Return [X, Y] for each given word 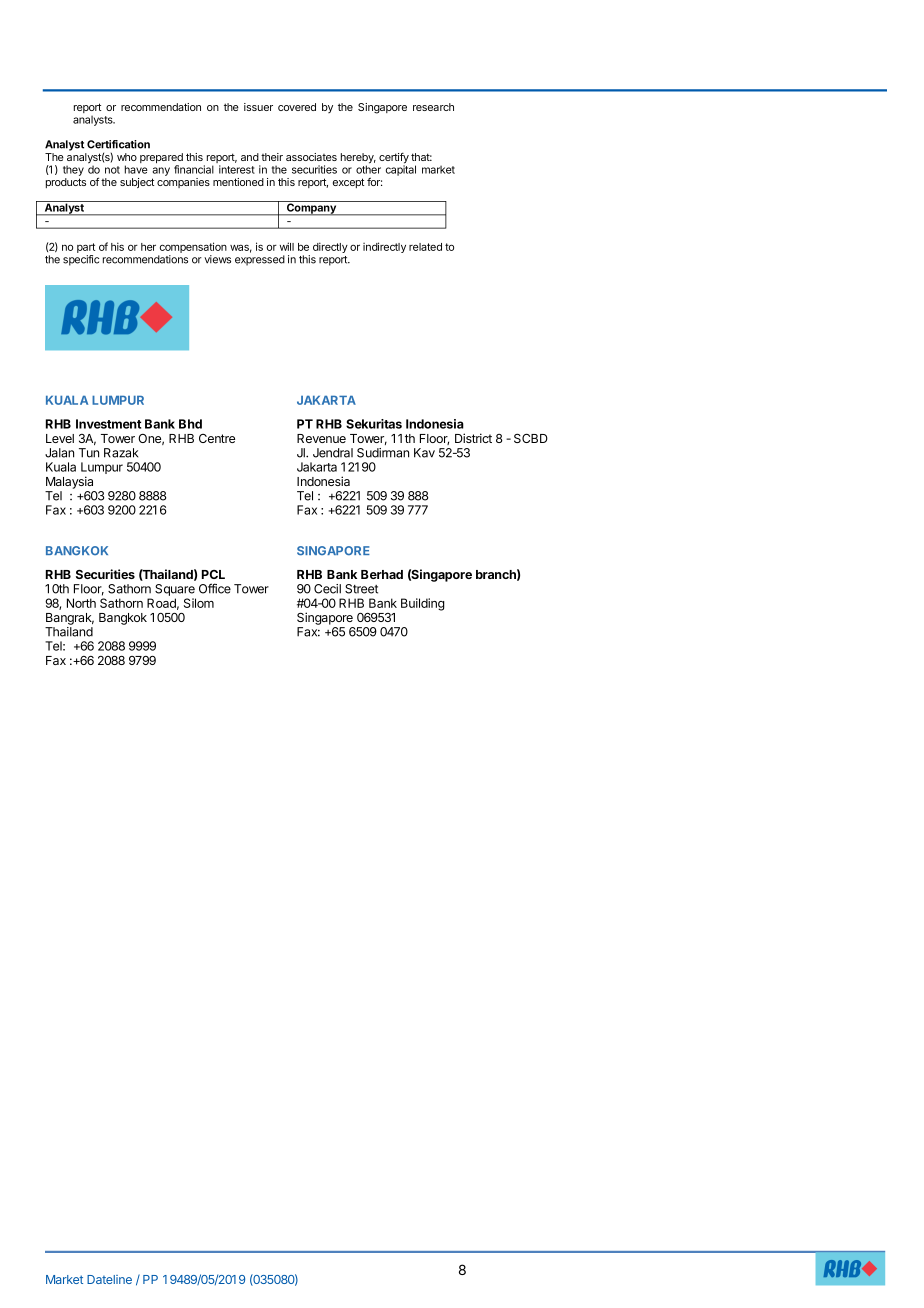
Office [215, 588]
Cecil [327, 589]
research [433, 107]
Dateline [109, 1279]
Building [423, 604]
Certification [118, 144]
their [272, 157]
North [81, 603]
